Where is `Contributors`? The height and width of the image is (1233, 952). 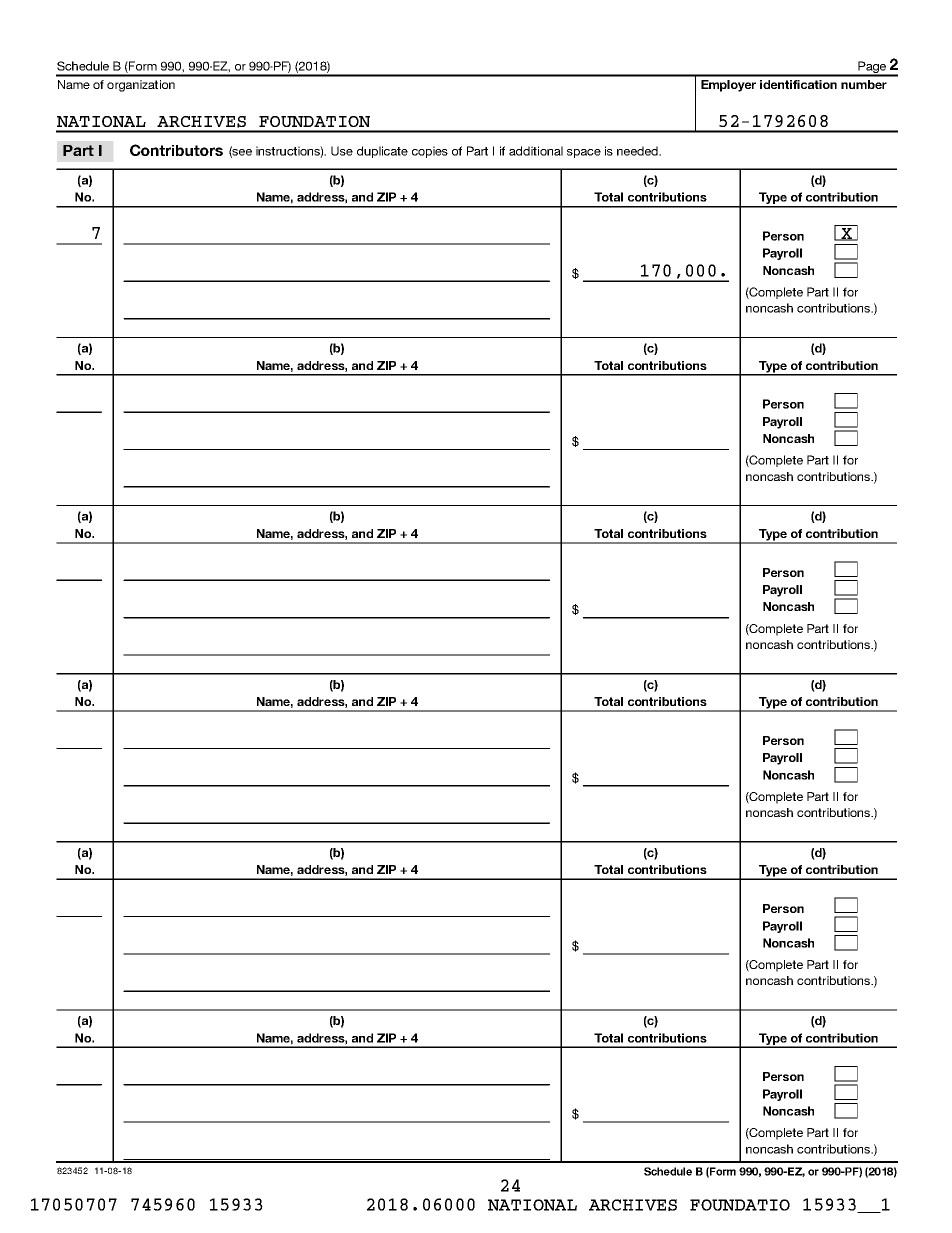
Contributors is located at coordinates (176, 150).
